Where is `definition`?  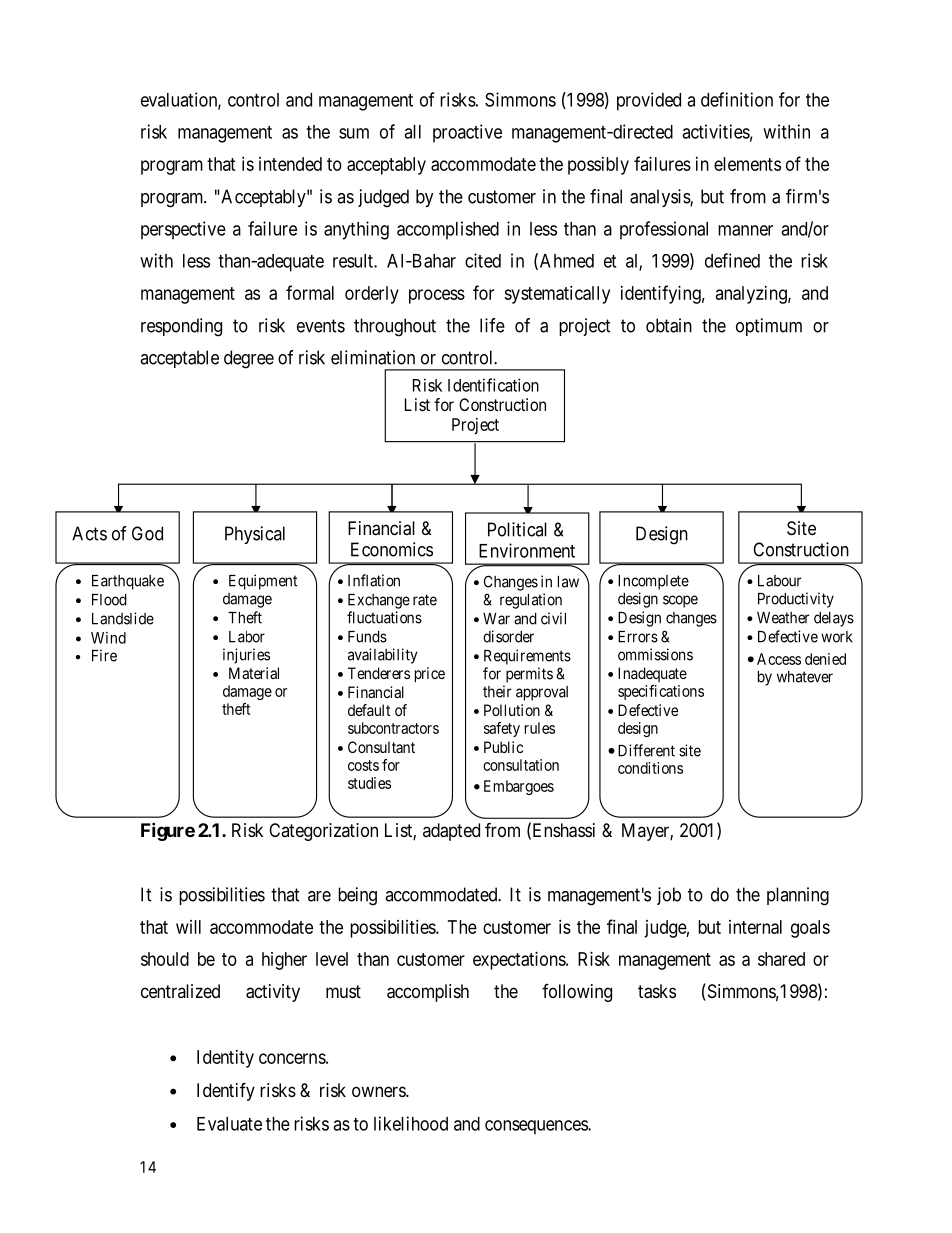
definition is located at coordinates (737, 99).
